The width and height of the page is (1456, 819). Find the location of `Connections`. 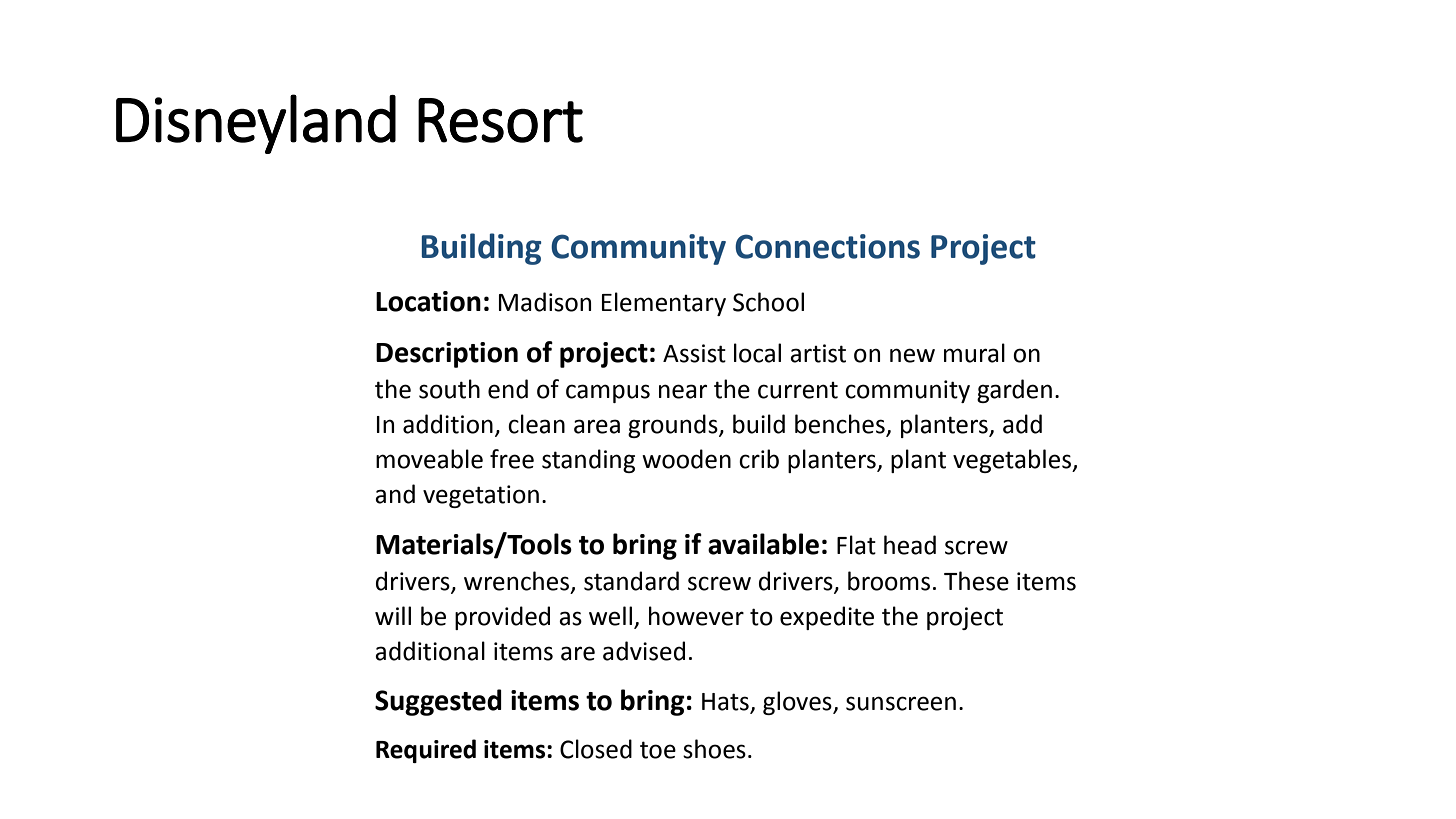

Connections is located at coordinates (827, 246).
